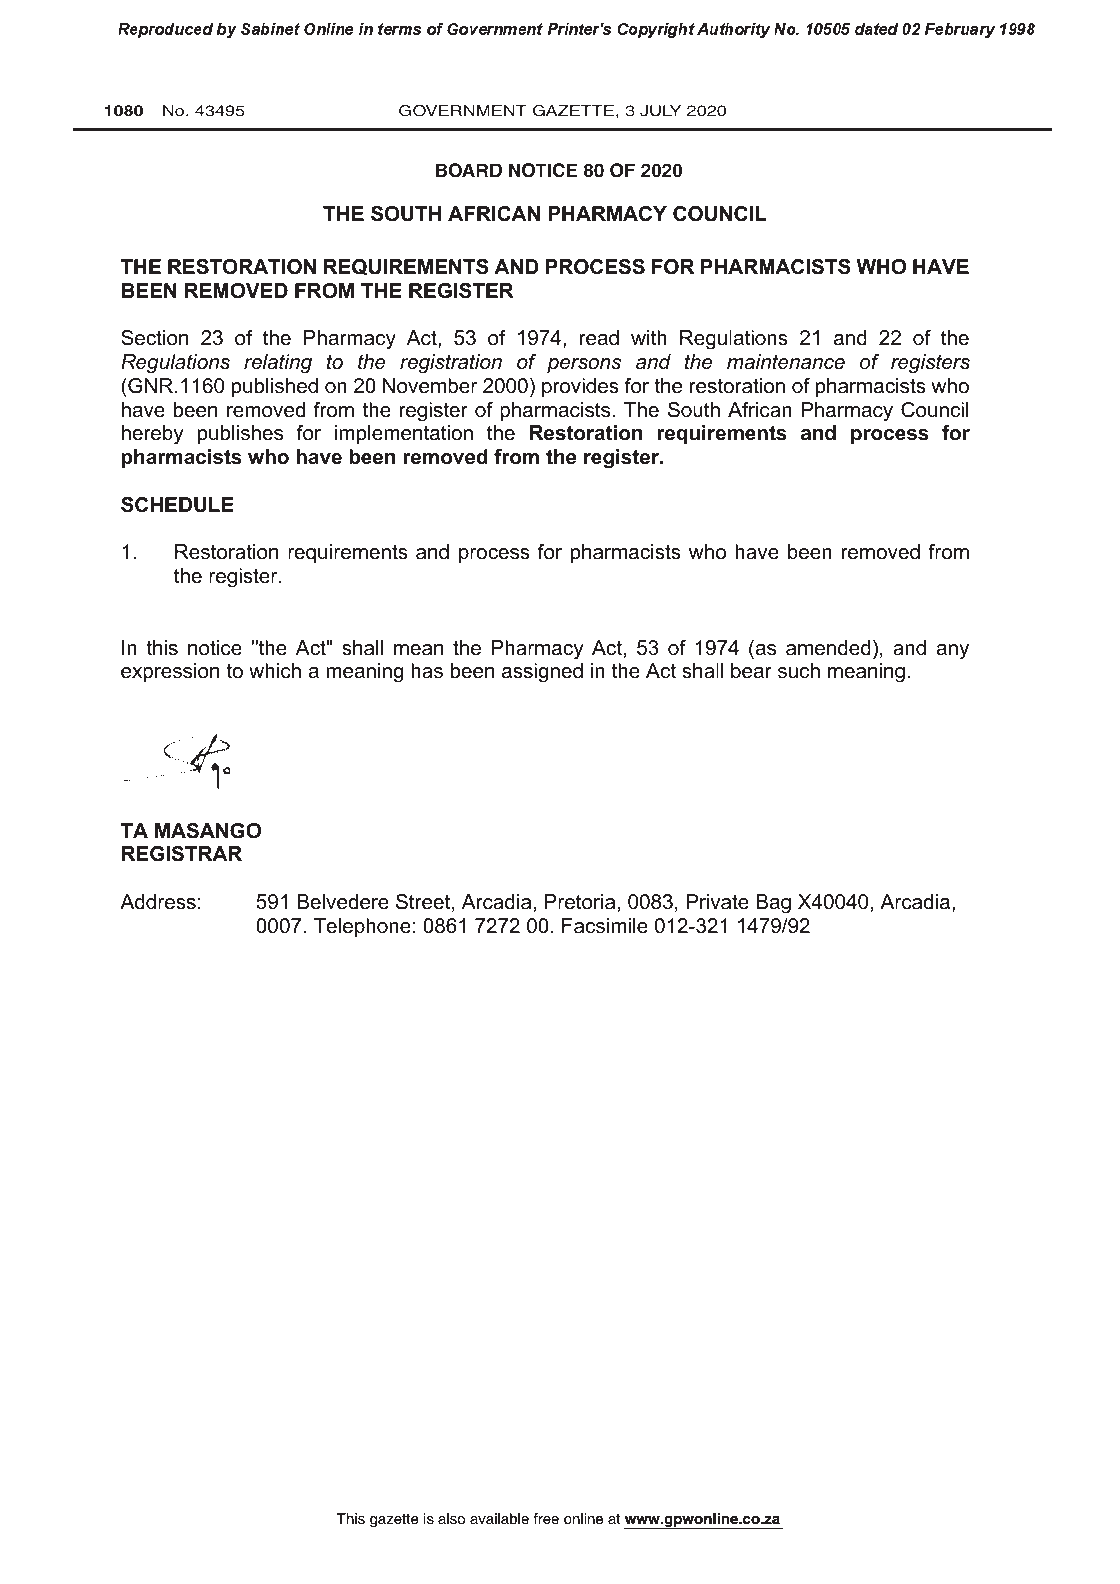  Describe the element at coordinates (362, 927) in the image. I see `Telephone` at that location.
